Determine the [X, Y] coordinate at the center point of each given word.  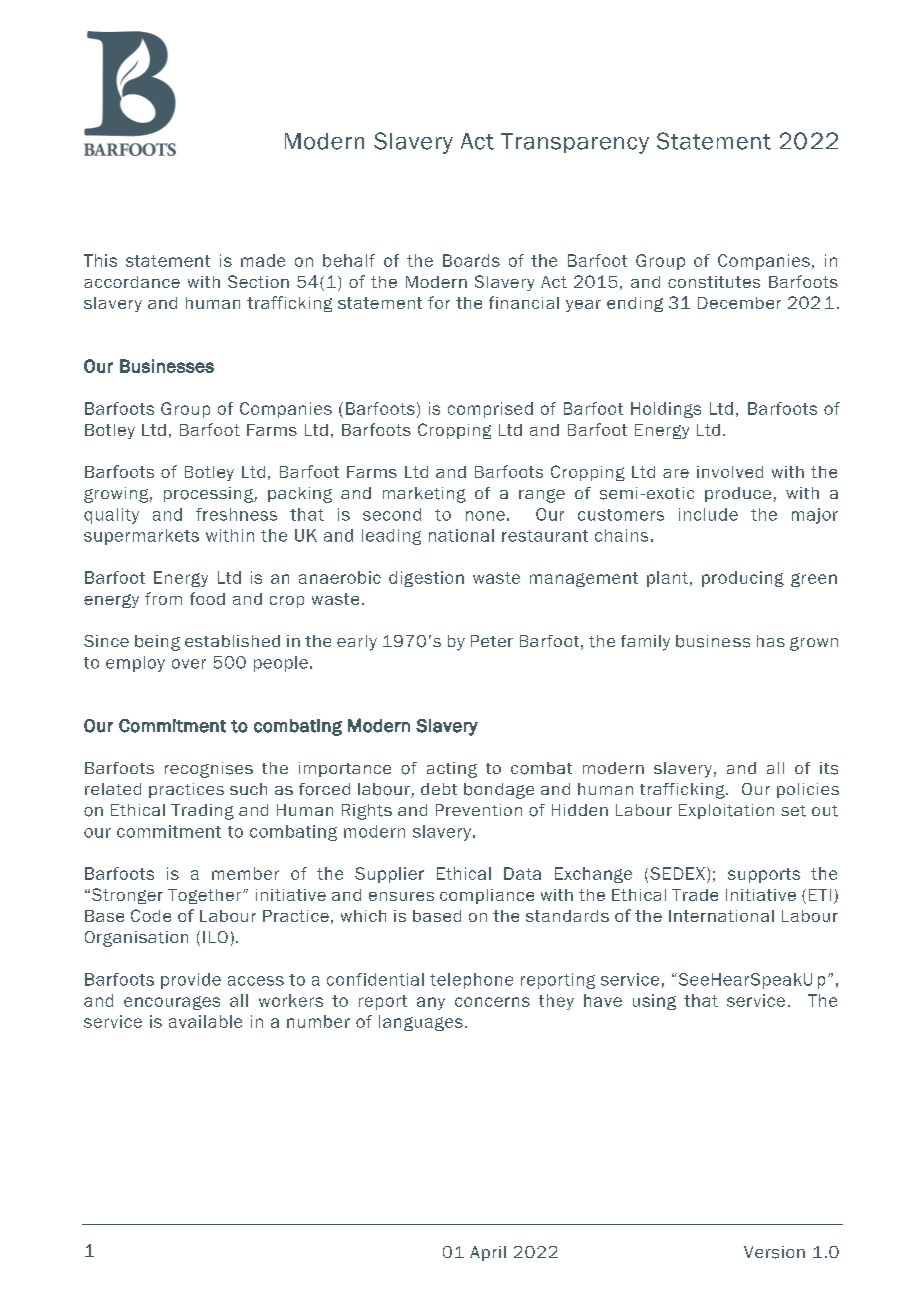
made [263, 260]
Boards [471, 260]
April [488, 1253]
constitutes [714, 282]
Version [774, 1252]
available [205, 1021]
